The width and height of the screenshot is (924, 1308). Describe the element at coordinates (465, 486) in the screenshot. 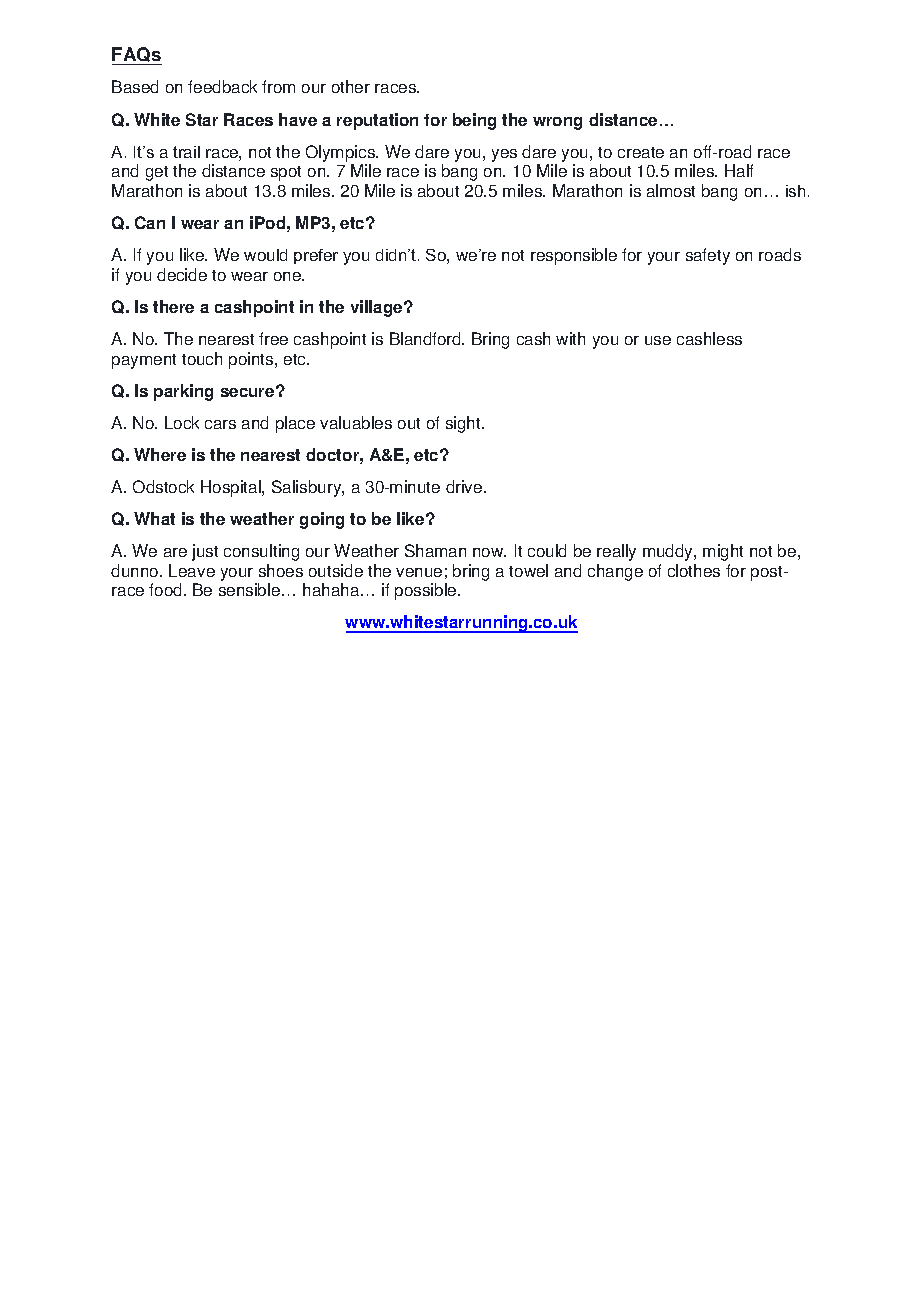

I see `drive` at that location.
